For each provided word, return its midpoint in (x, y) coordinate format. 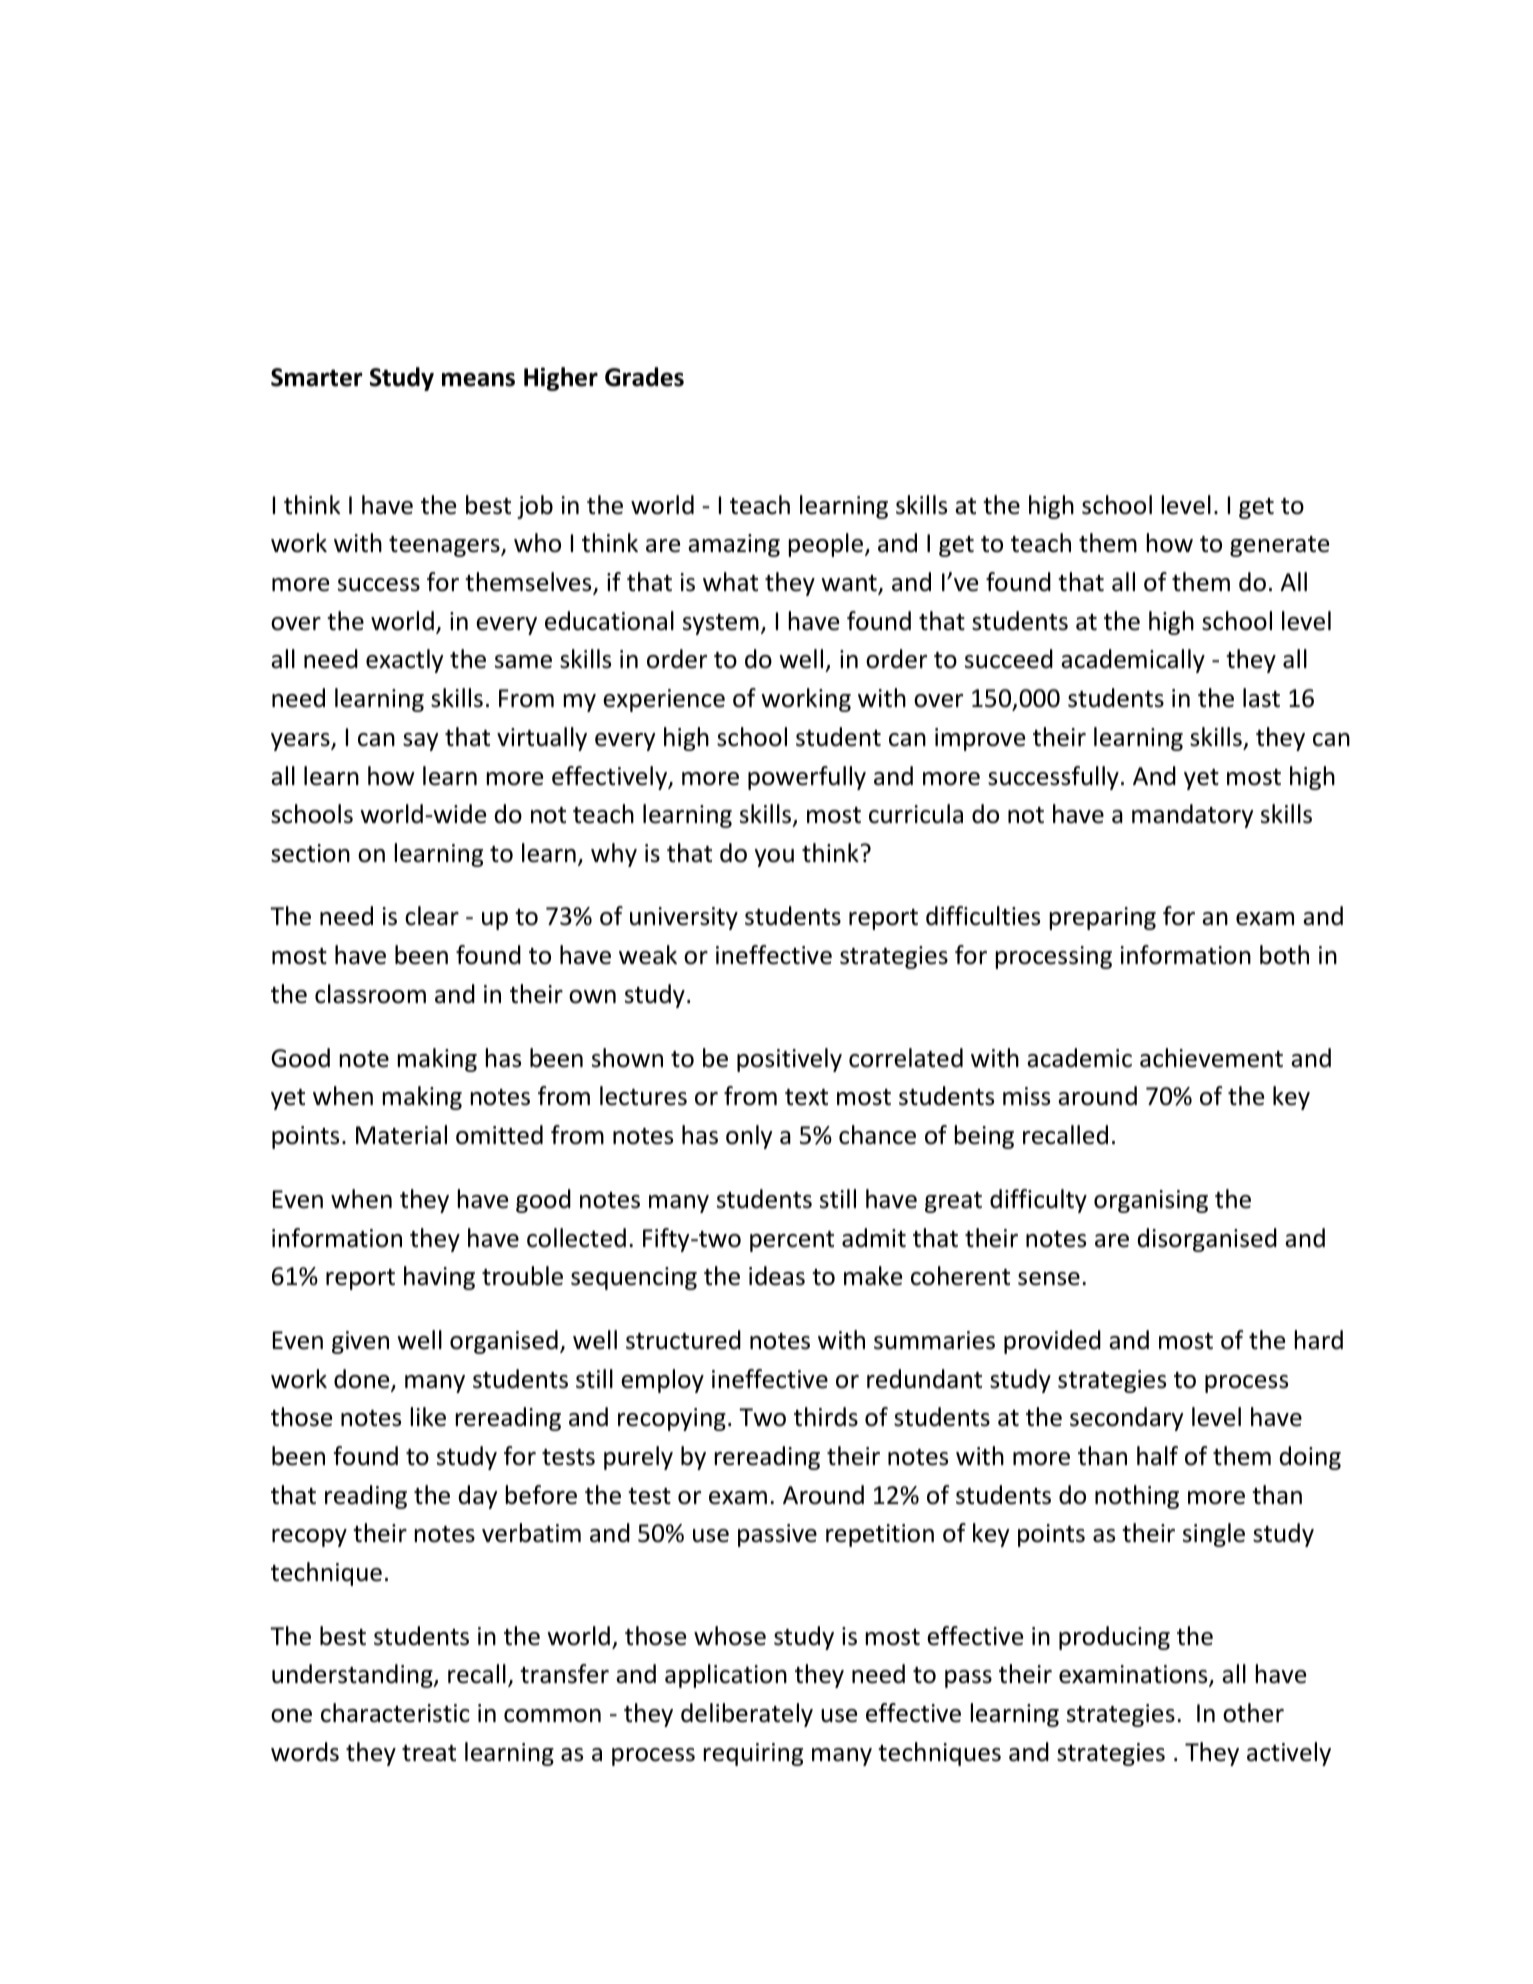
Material (401, 1135)
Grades (644, 377)
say (420, 742)
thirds (826, 1417)
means (478, 379)
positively (789, 1060)
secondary (1126, 1419)
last (1261, 698)
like (428, 1417)
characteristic (395, 1713)
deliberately (747, 1715)
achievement (1211, 1058)
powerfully (807, 778)
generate (1279, 546)
